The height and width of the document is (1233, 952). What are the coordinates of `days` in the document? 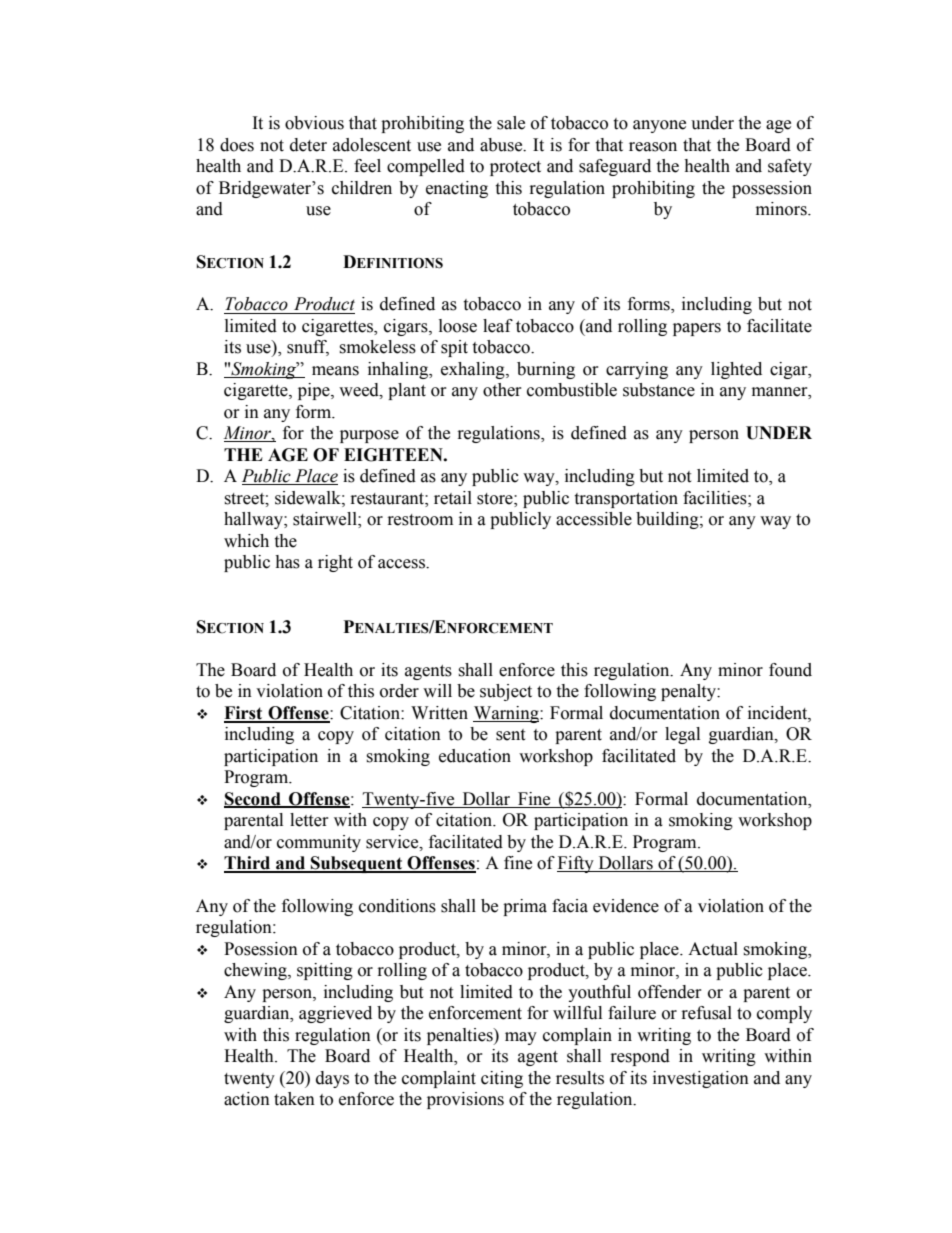 It's located at (332, 1079).
